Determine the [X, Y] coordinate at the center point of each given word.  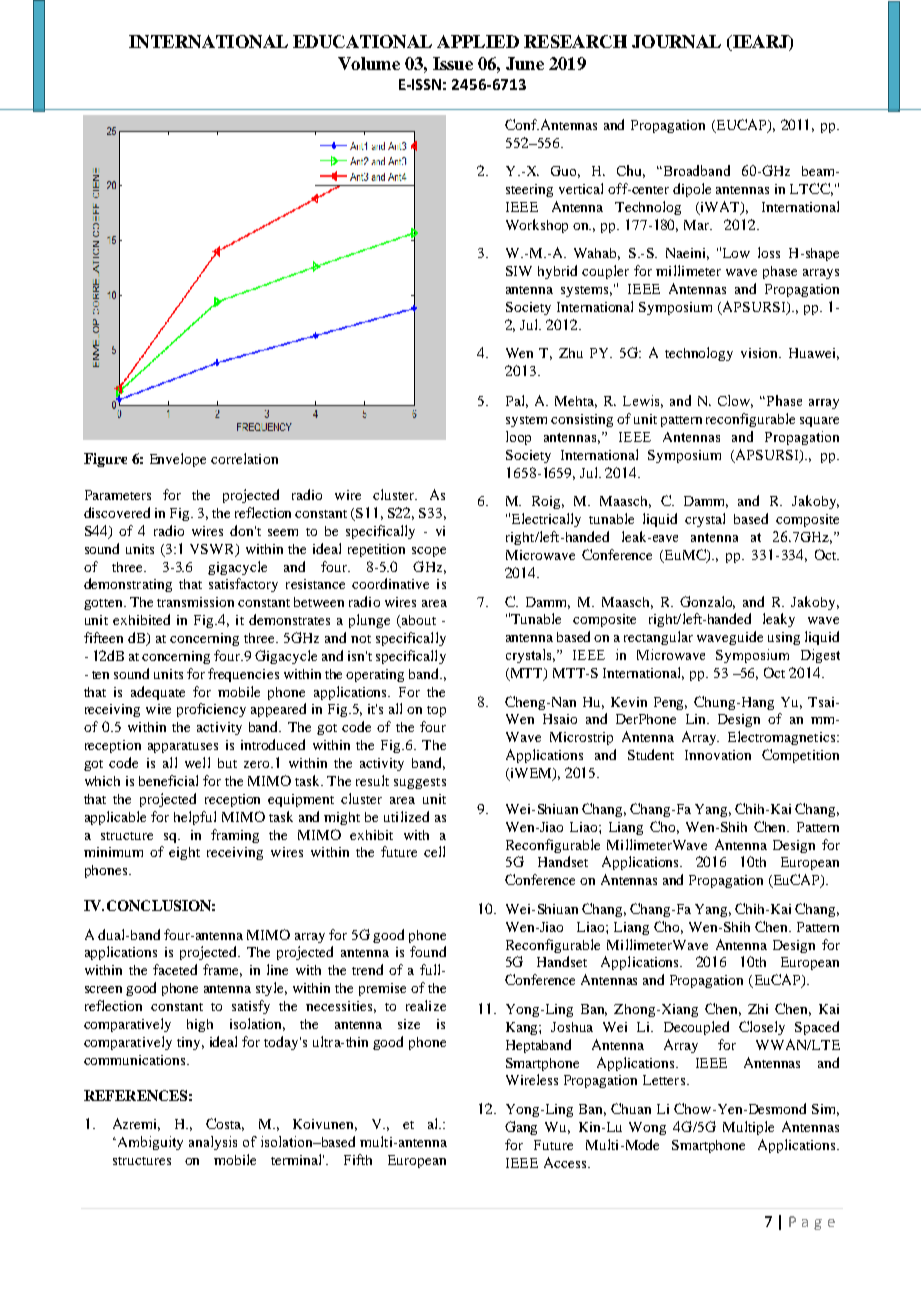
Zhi [758, 1009]
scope [429, 552]
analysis [213, 1143]
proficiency [211, 710]
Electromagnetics [783, 738]
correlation [244, 458]
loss [769, 252]
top [436, 711]
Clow [735, 401]
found [428, 951]
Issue [453, 63]
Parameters [118, 495]
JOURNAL [676, 41]
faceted [175, 969]
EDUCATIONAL [362, 41]
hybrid [557, 272]
